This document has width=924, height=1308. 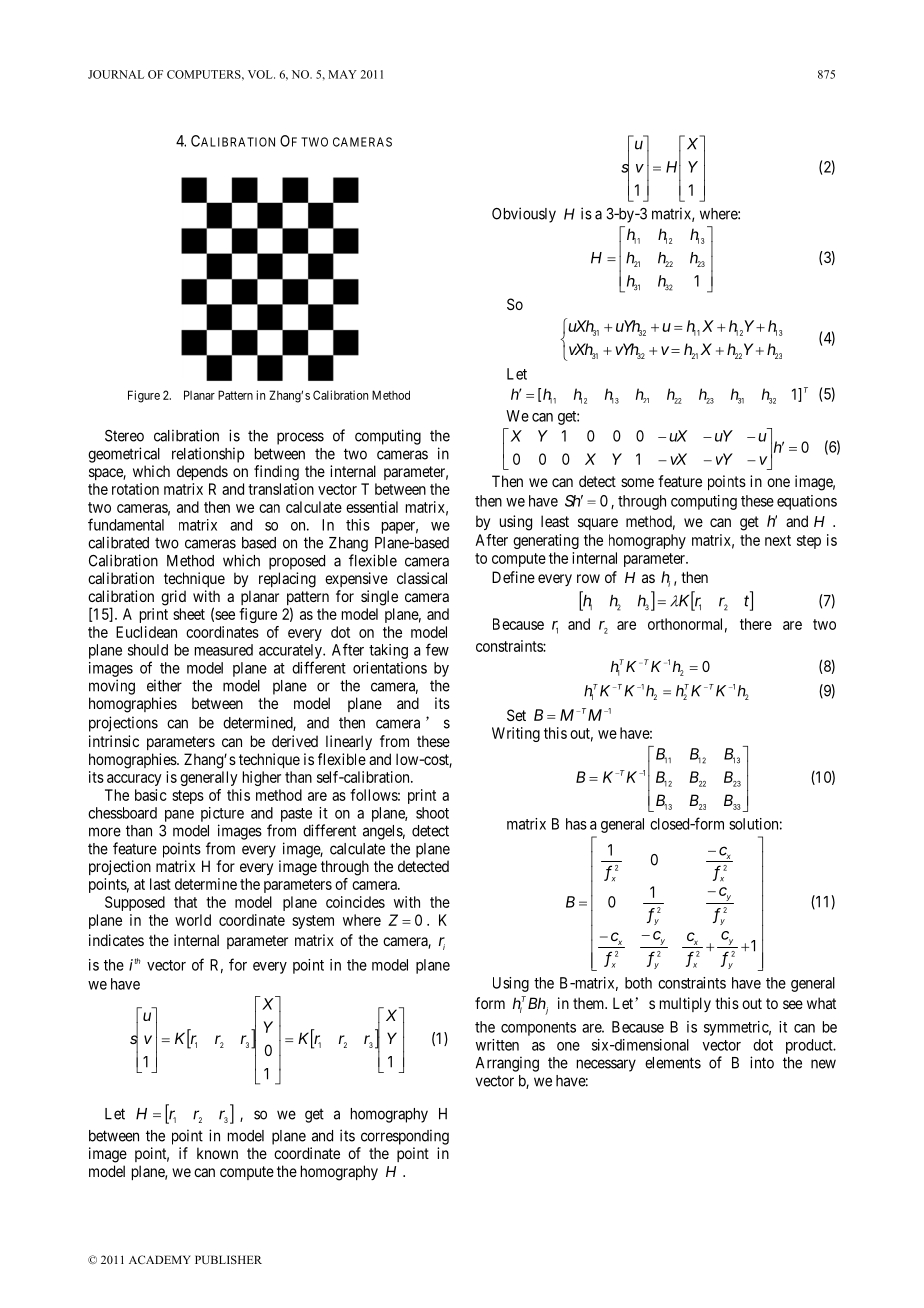 What do you see at coordinates (762, 1062) in the document?
I see `into` at bounding box center [762, 1062].
